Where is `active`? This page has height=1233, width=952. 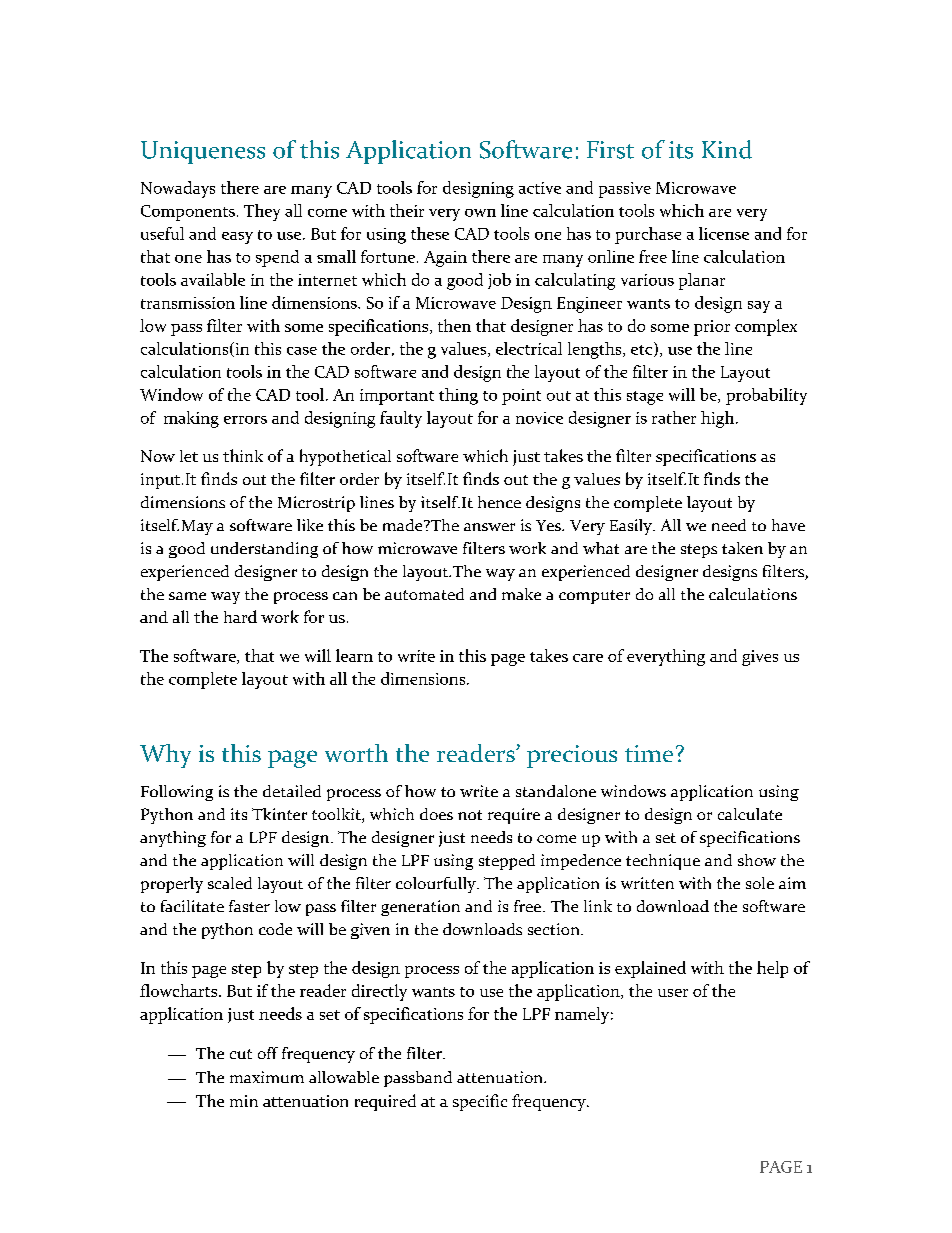
active is located at coordinates (540, 188).
